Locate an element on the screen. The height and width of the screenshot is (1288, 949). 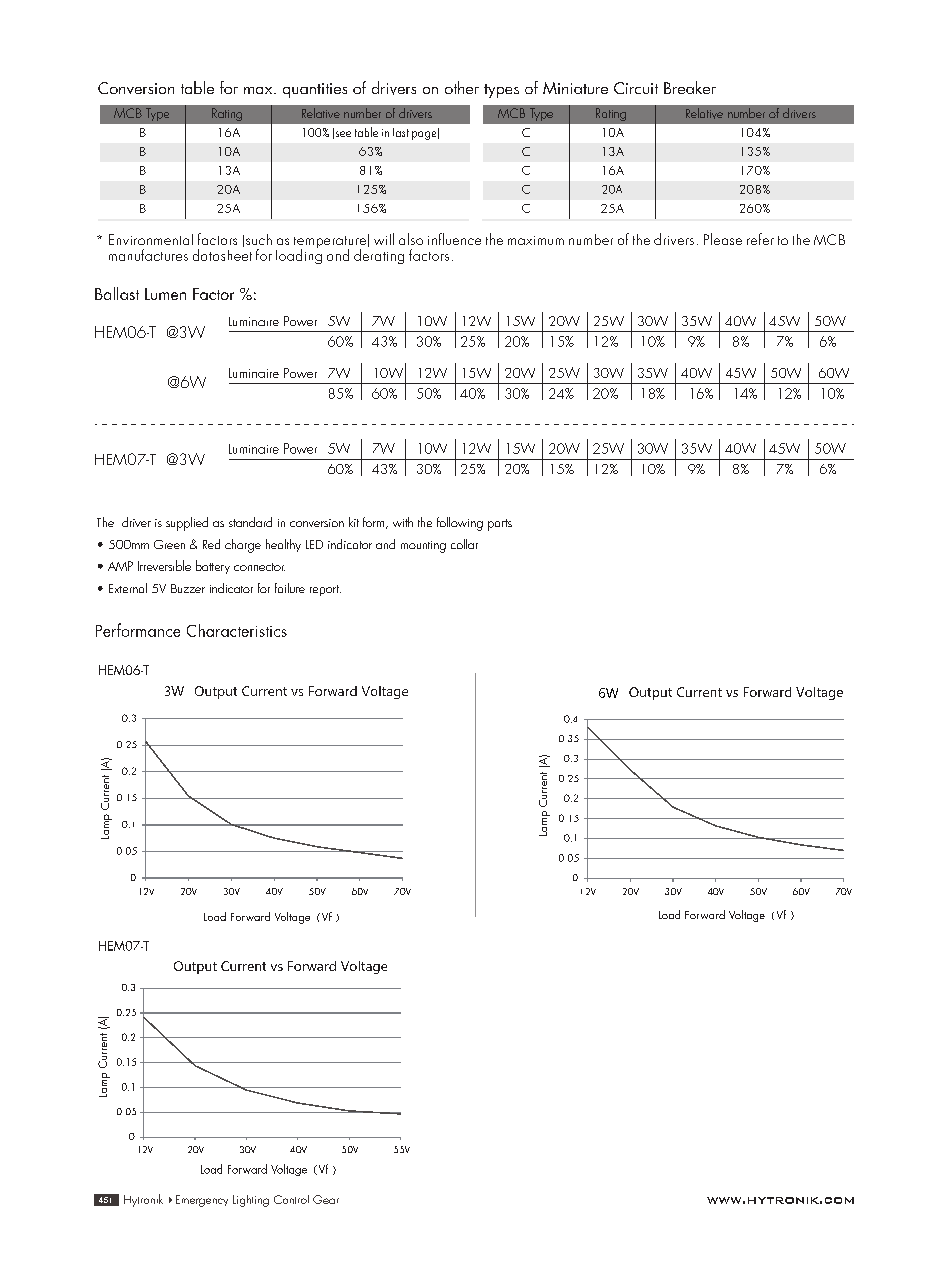
other is located at coordinates (462, 87).
